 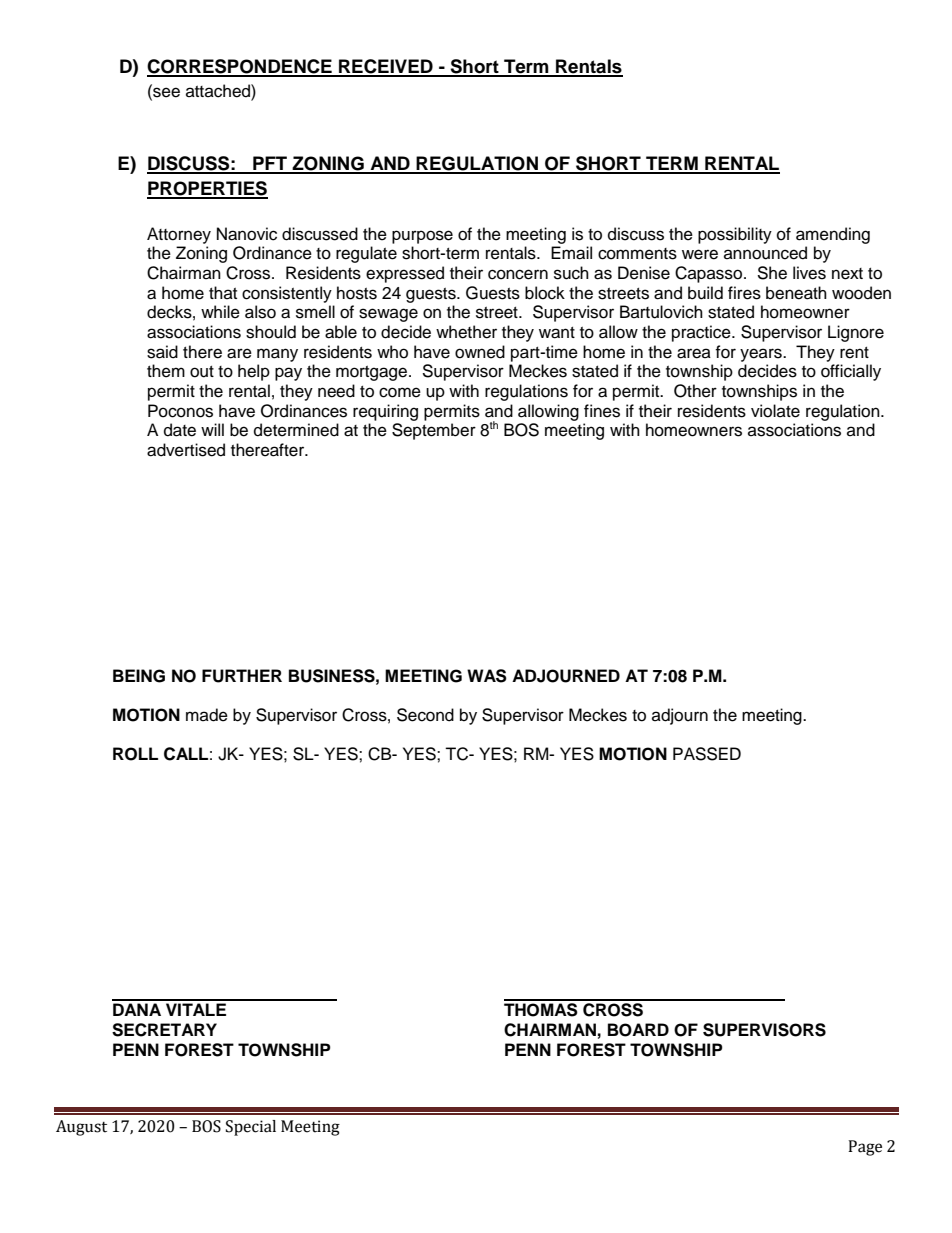 What do you see at coordinates (434, 431) in the screenshot?
I see `September` at bounding box center [434, 431].
